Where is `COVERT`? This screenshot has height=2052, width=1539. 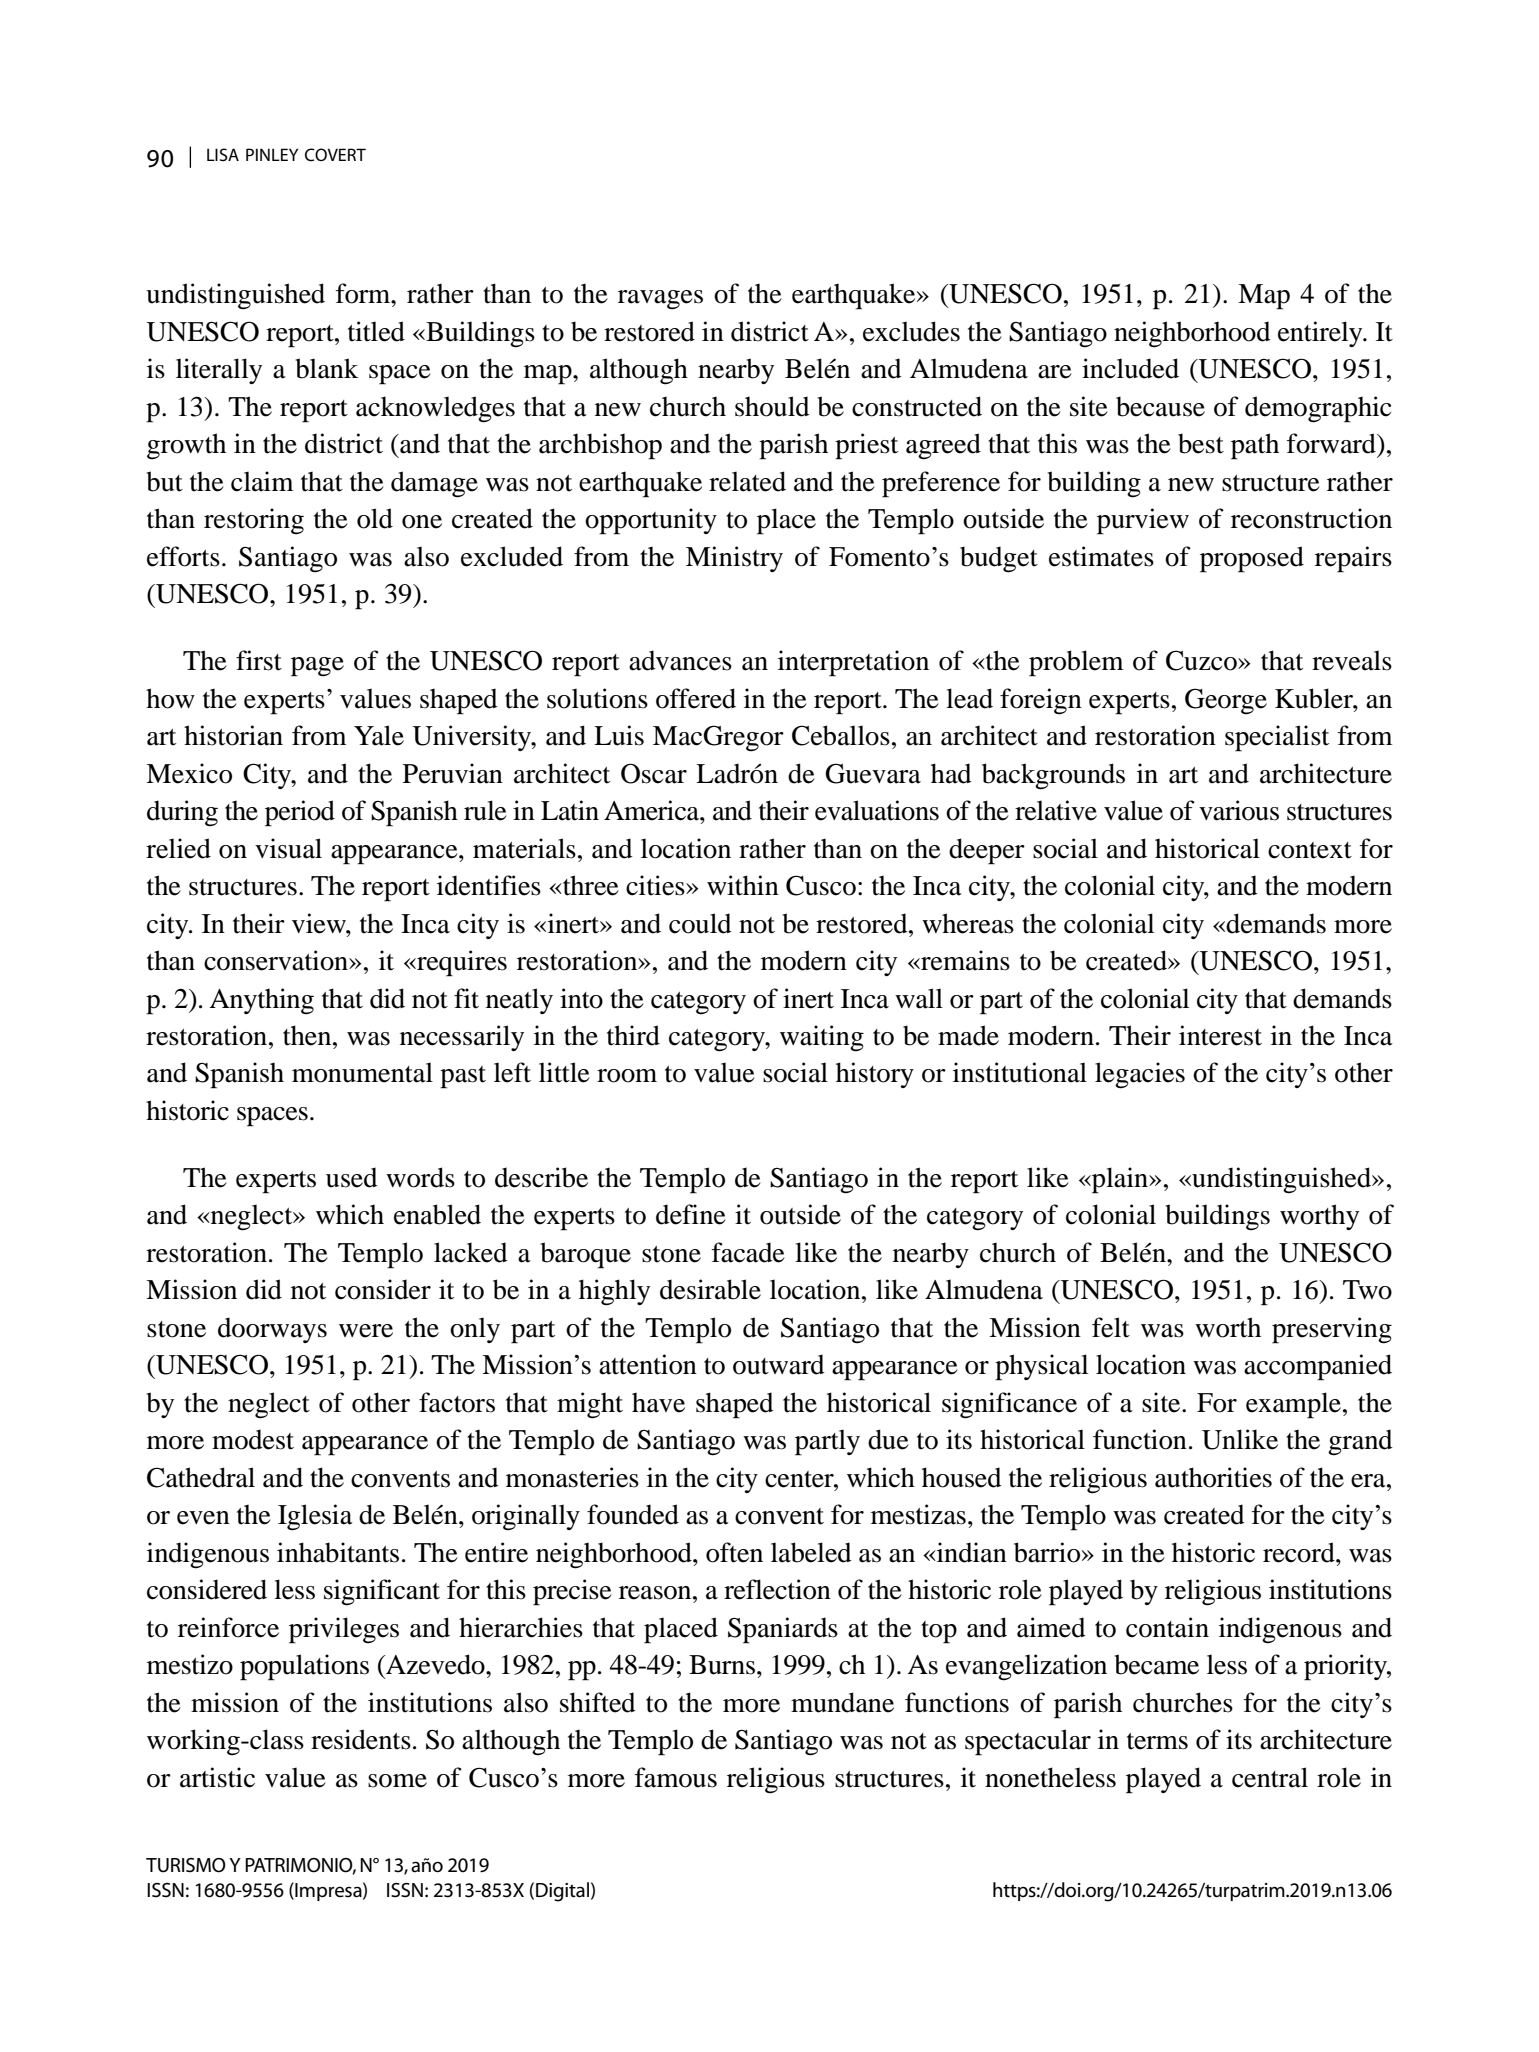 COVERT is located at coordinates (335, 155).
